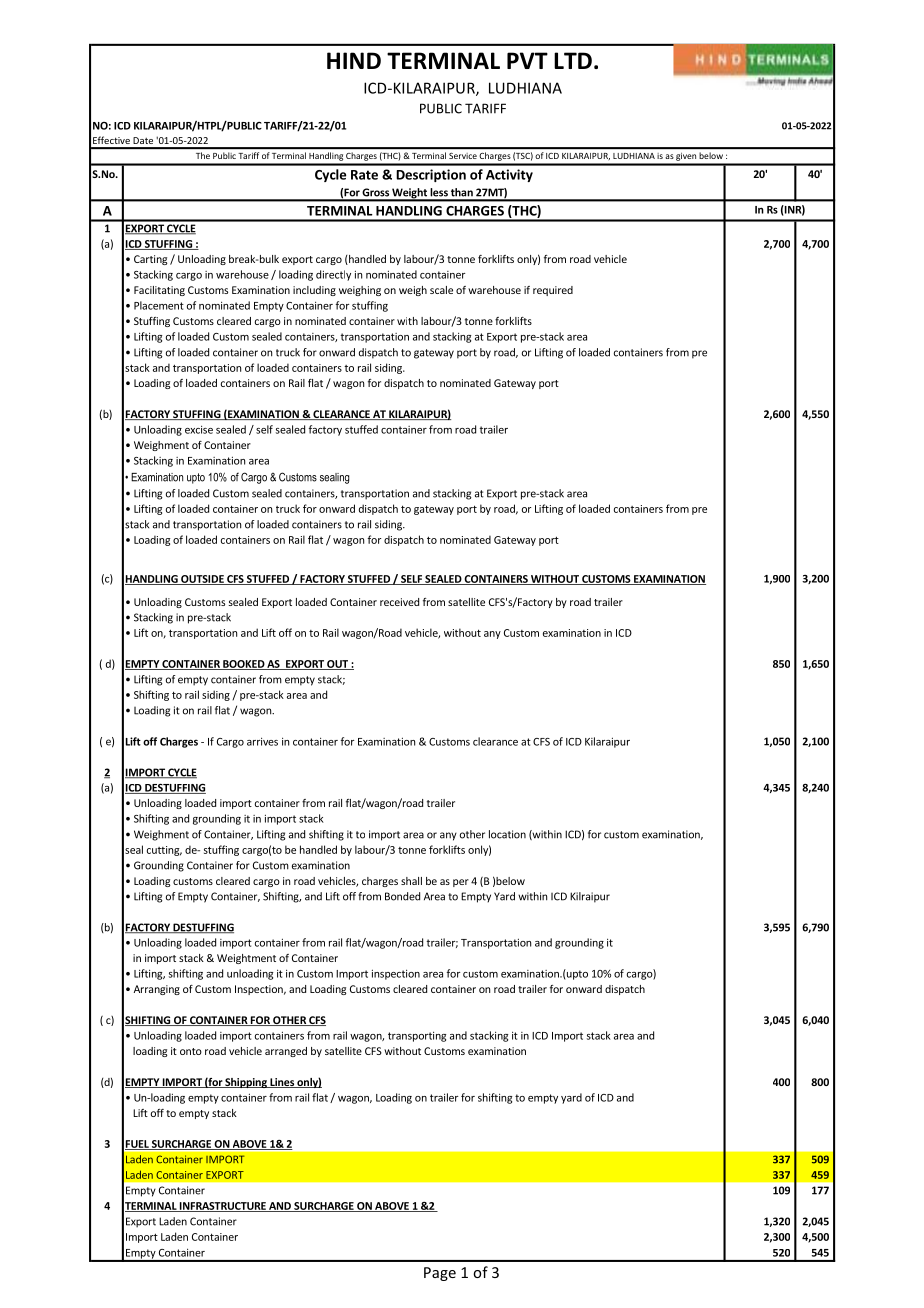 The image size is (924, 1308). I want to click on Arranging, so click(157, 990).
